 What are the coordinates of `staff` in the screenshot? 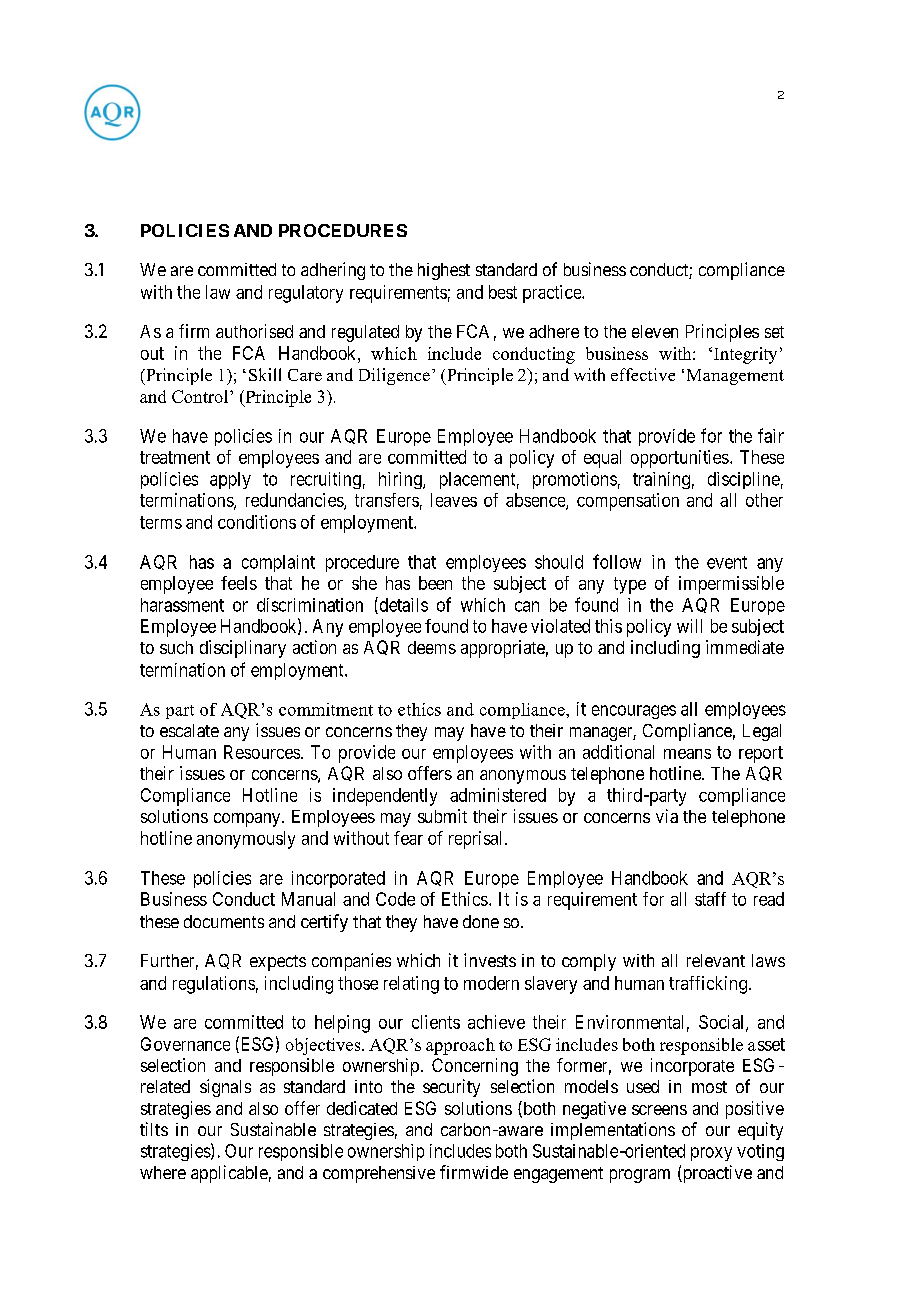 It's located at (710, 899).
